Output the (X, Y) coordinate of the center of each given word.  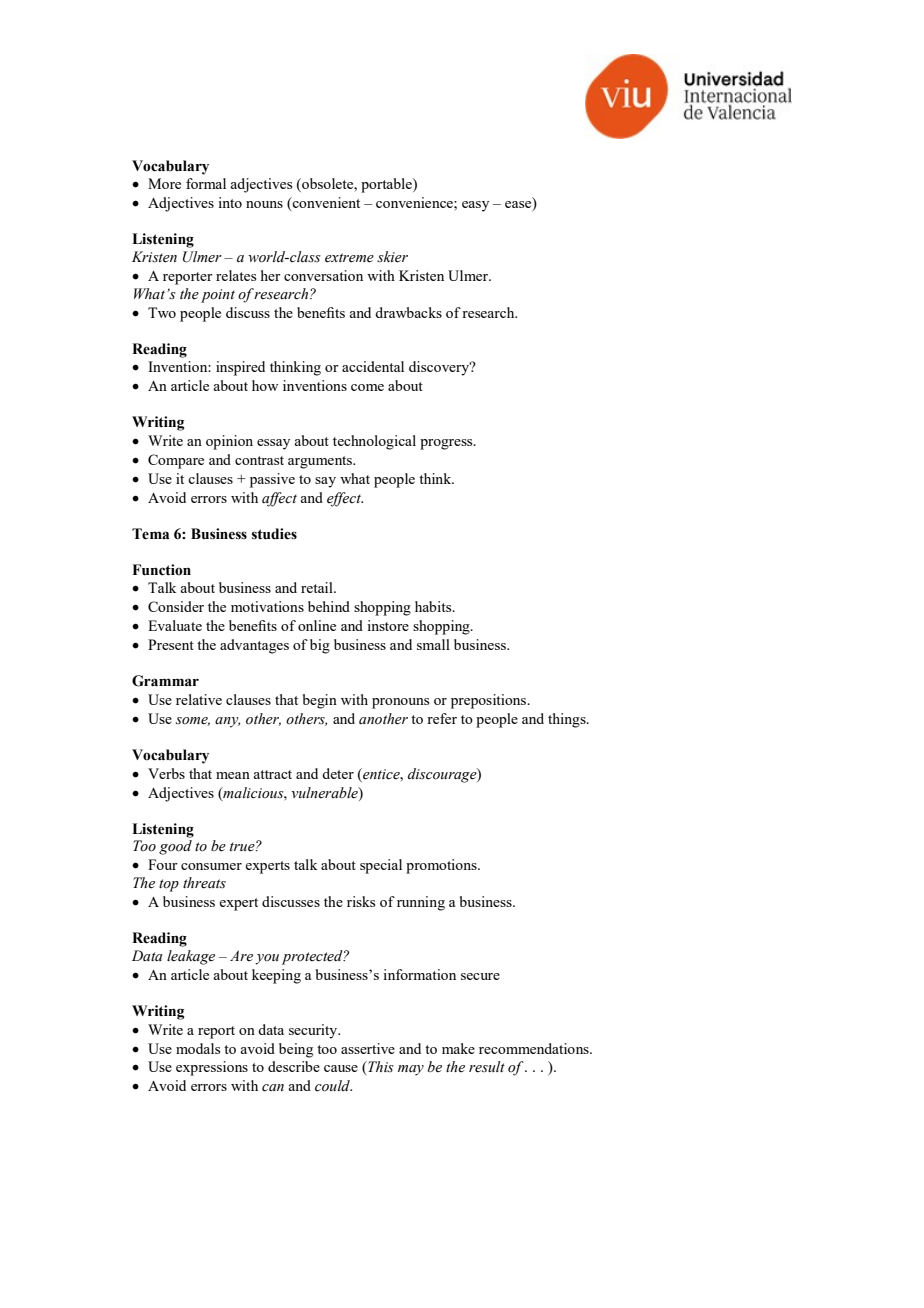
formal (206, 183)
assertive (368, 1048)
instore (388, 625)
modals (198, 1048)
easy (475, 206)
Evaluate (175, 625)
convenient (325, 204)
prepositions (490, 701)
